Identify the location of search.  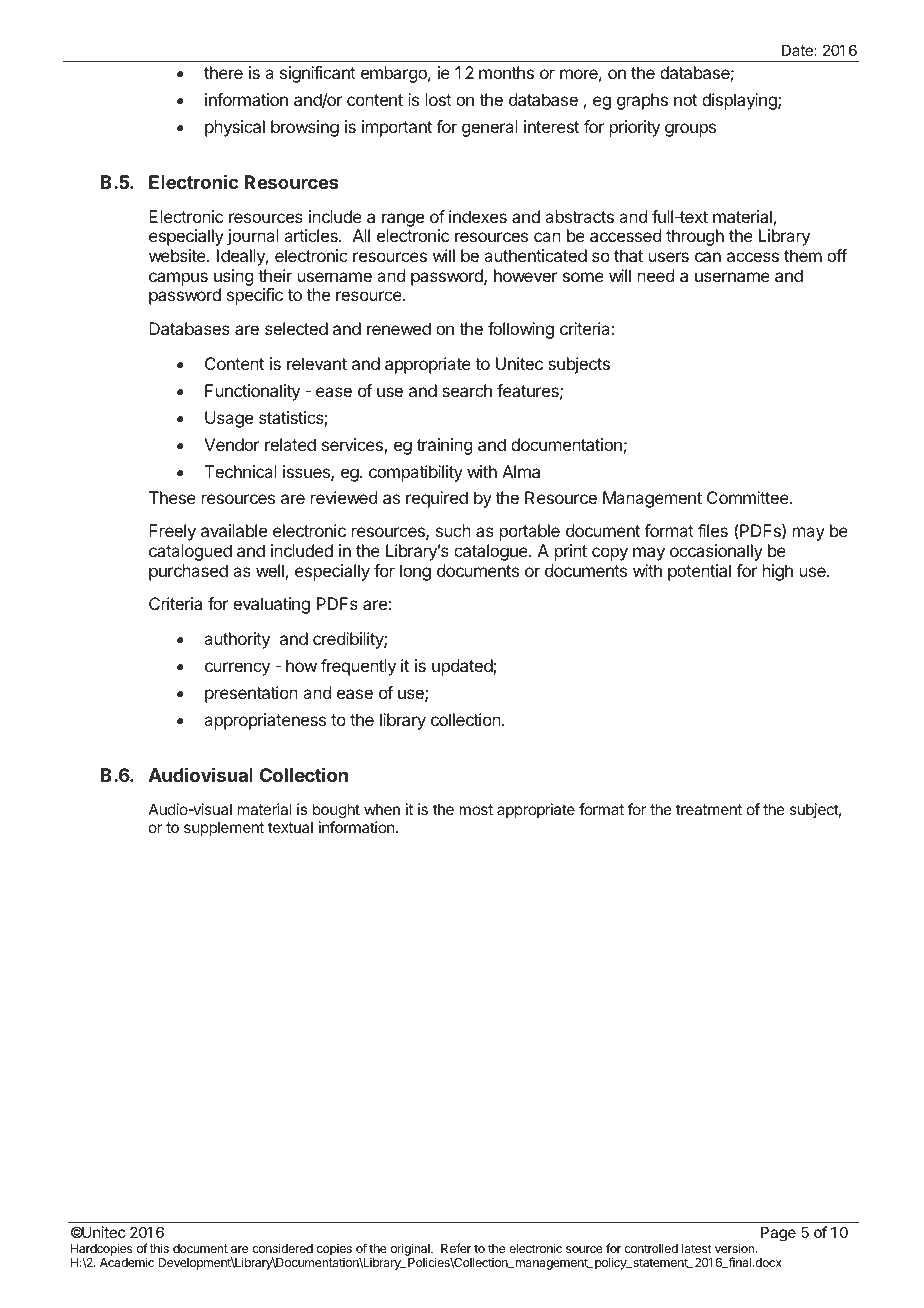
(467, 390).
